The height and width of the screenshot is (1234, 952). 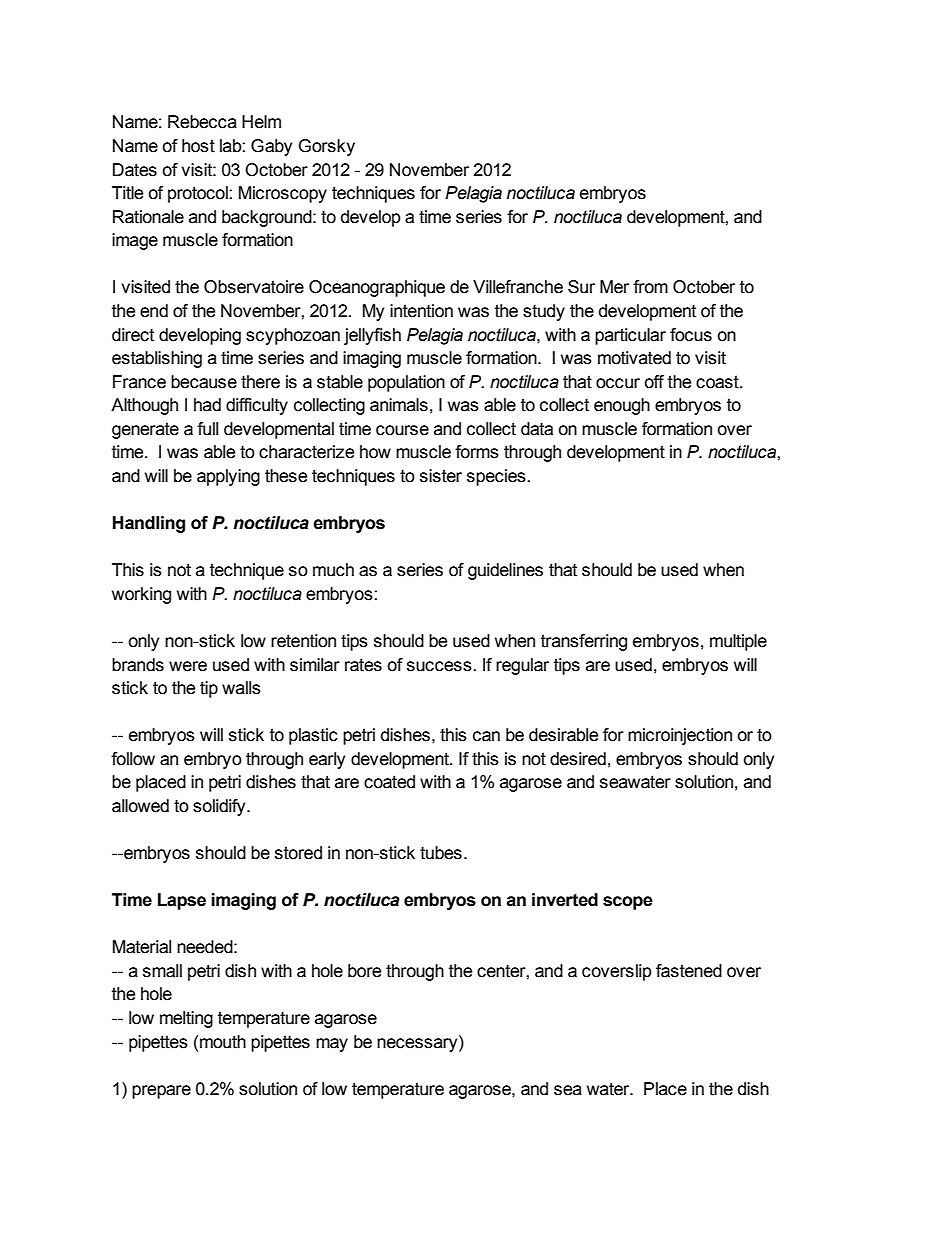 I want to click on Microscopy, so click(x=283, y=194).
